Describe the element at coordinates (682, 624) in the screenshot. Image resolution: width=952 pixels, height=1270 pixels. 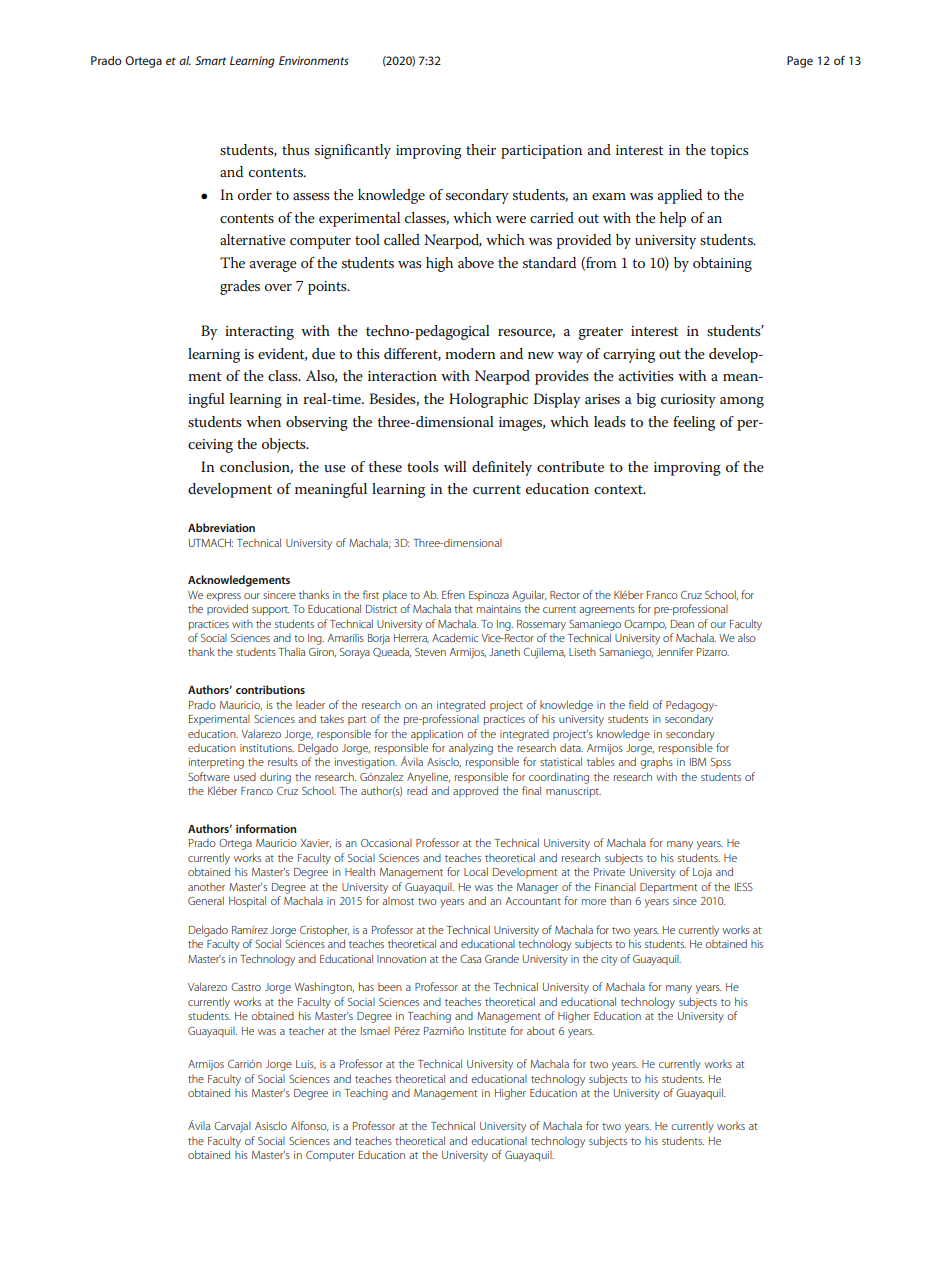
I see `Dean` at that location.
